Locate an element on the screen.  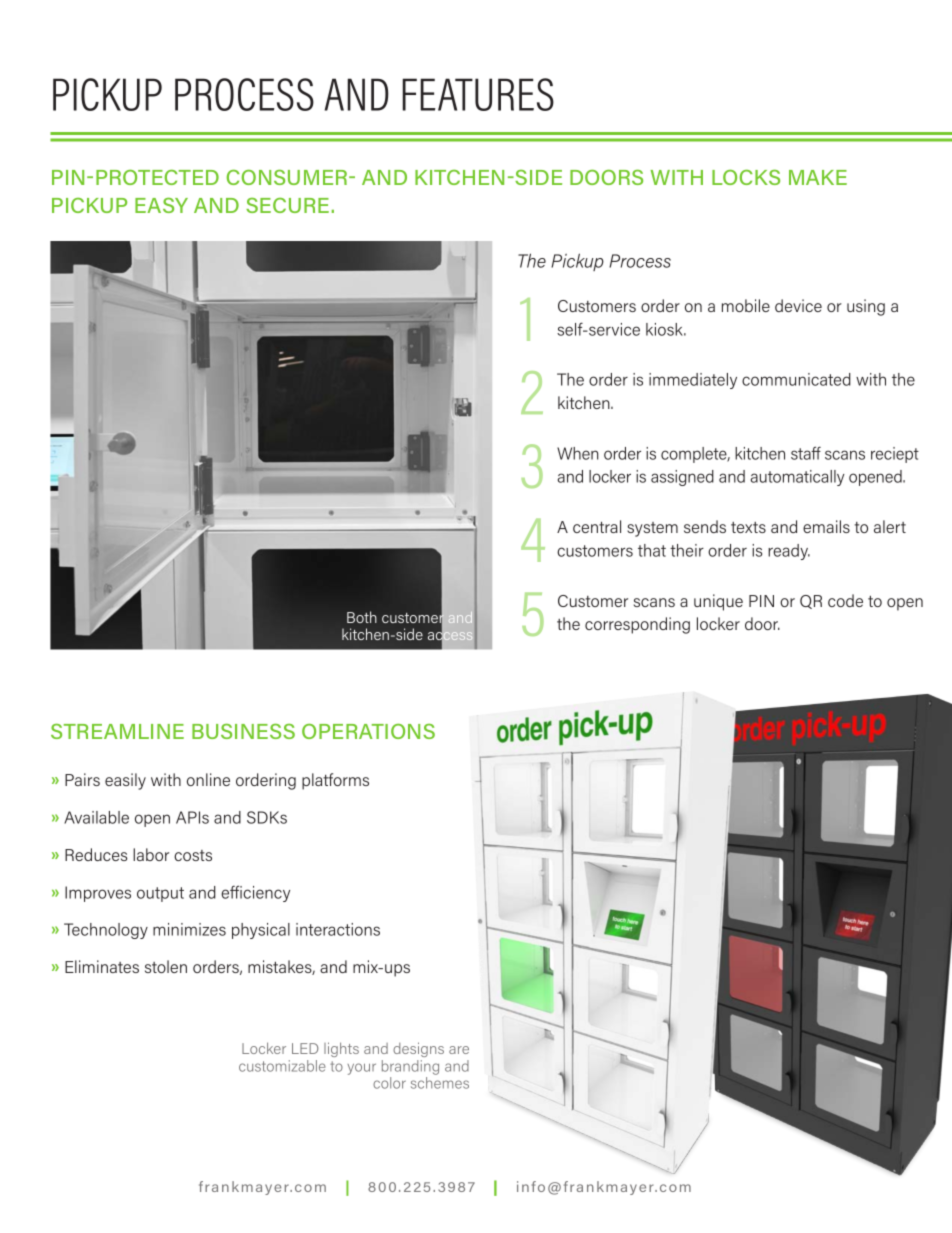
FEATURES is located at coordinates (478, 94).
